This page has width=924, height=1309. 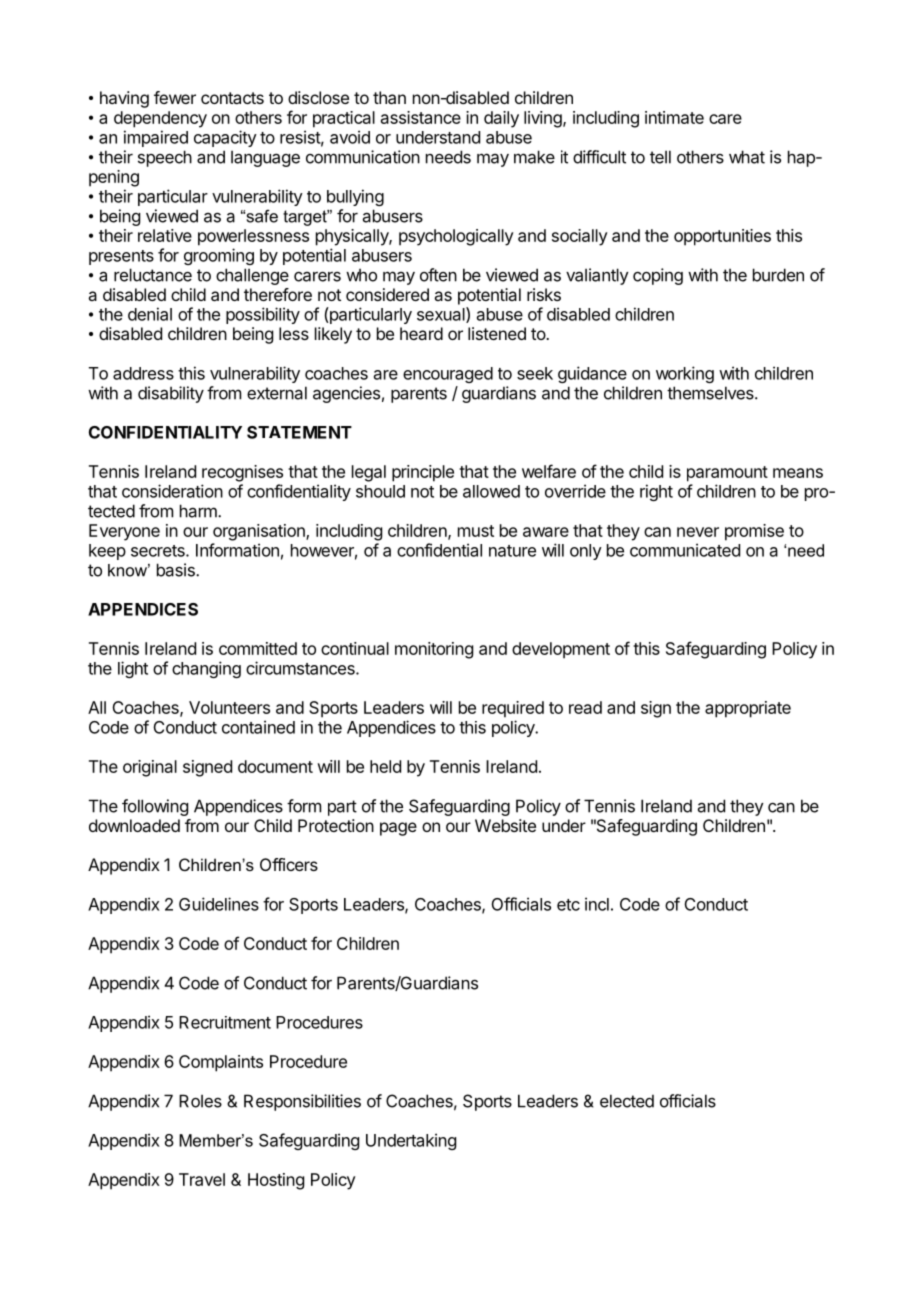 I want to click on page, so click(x=398, y=829).
